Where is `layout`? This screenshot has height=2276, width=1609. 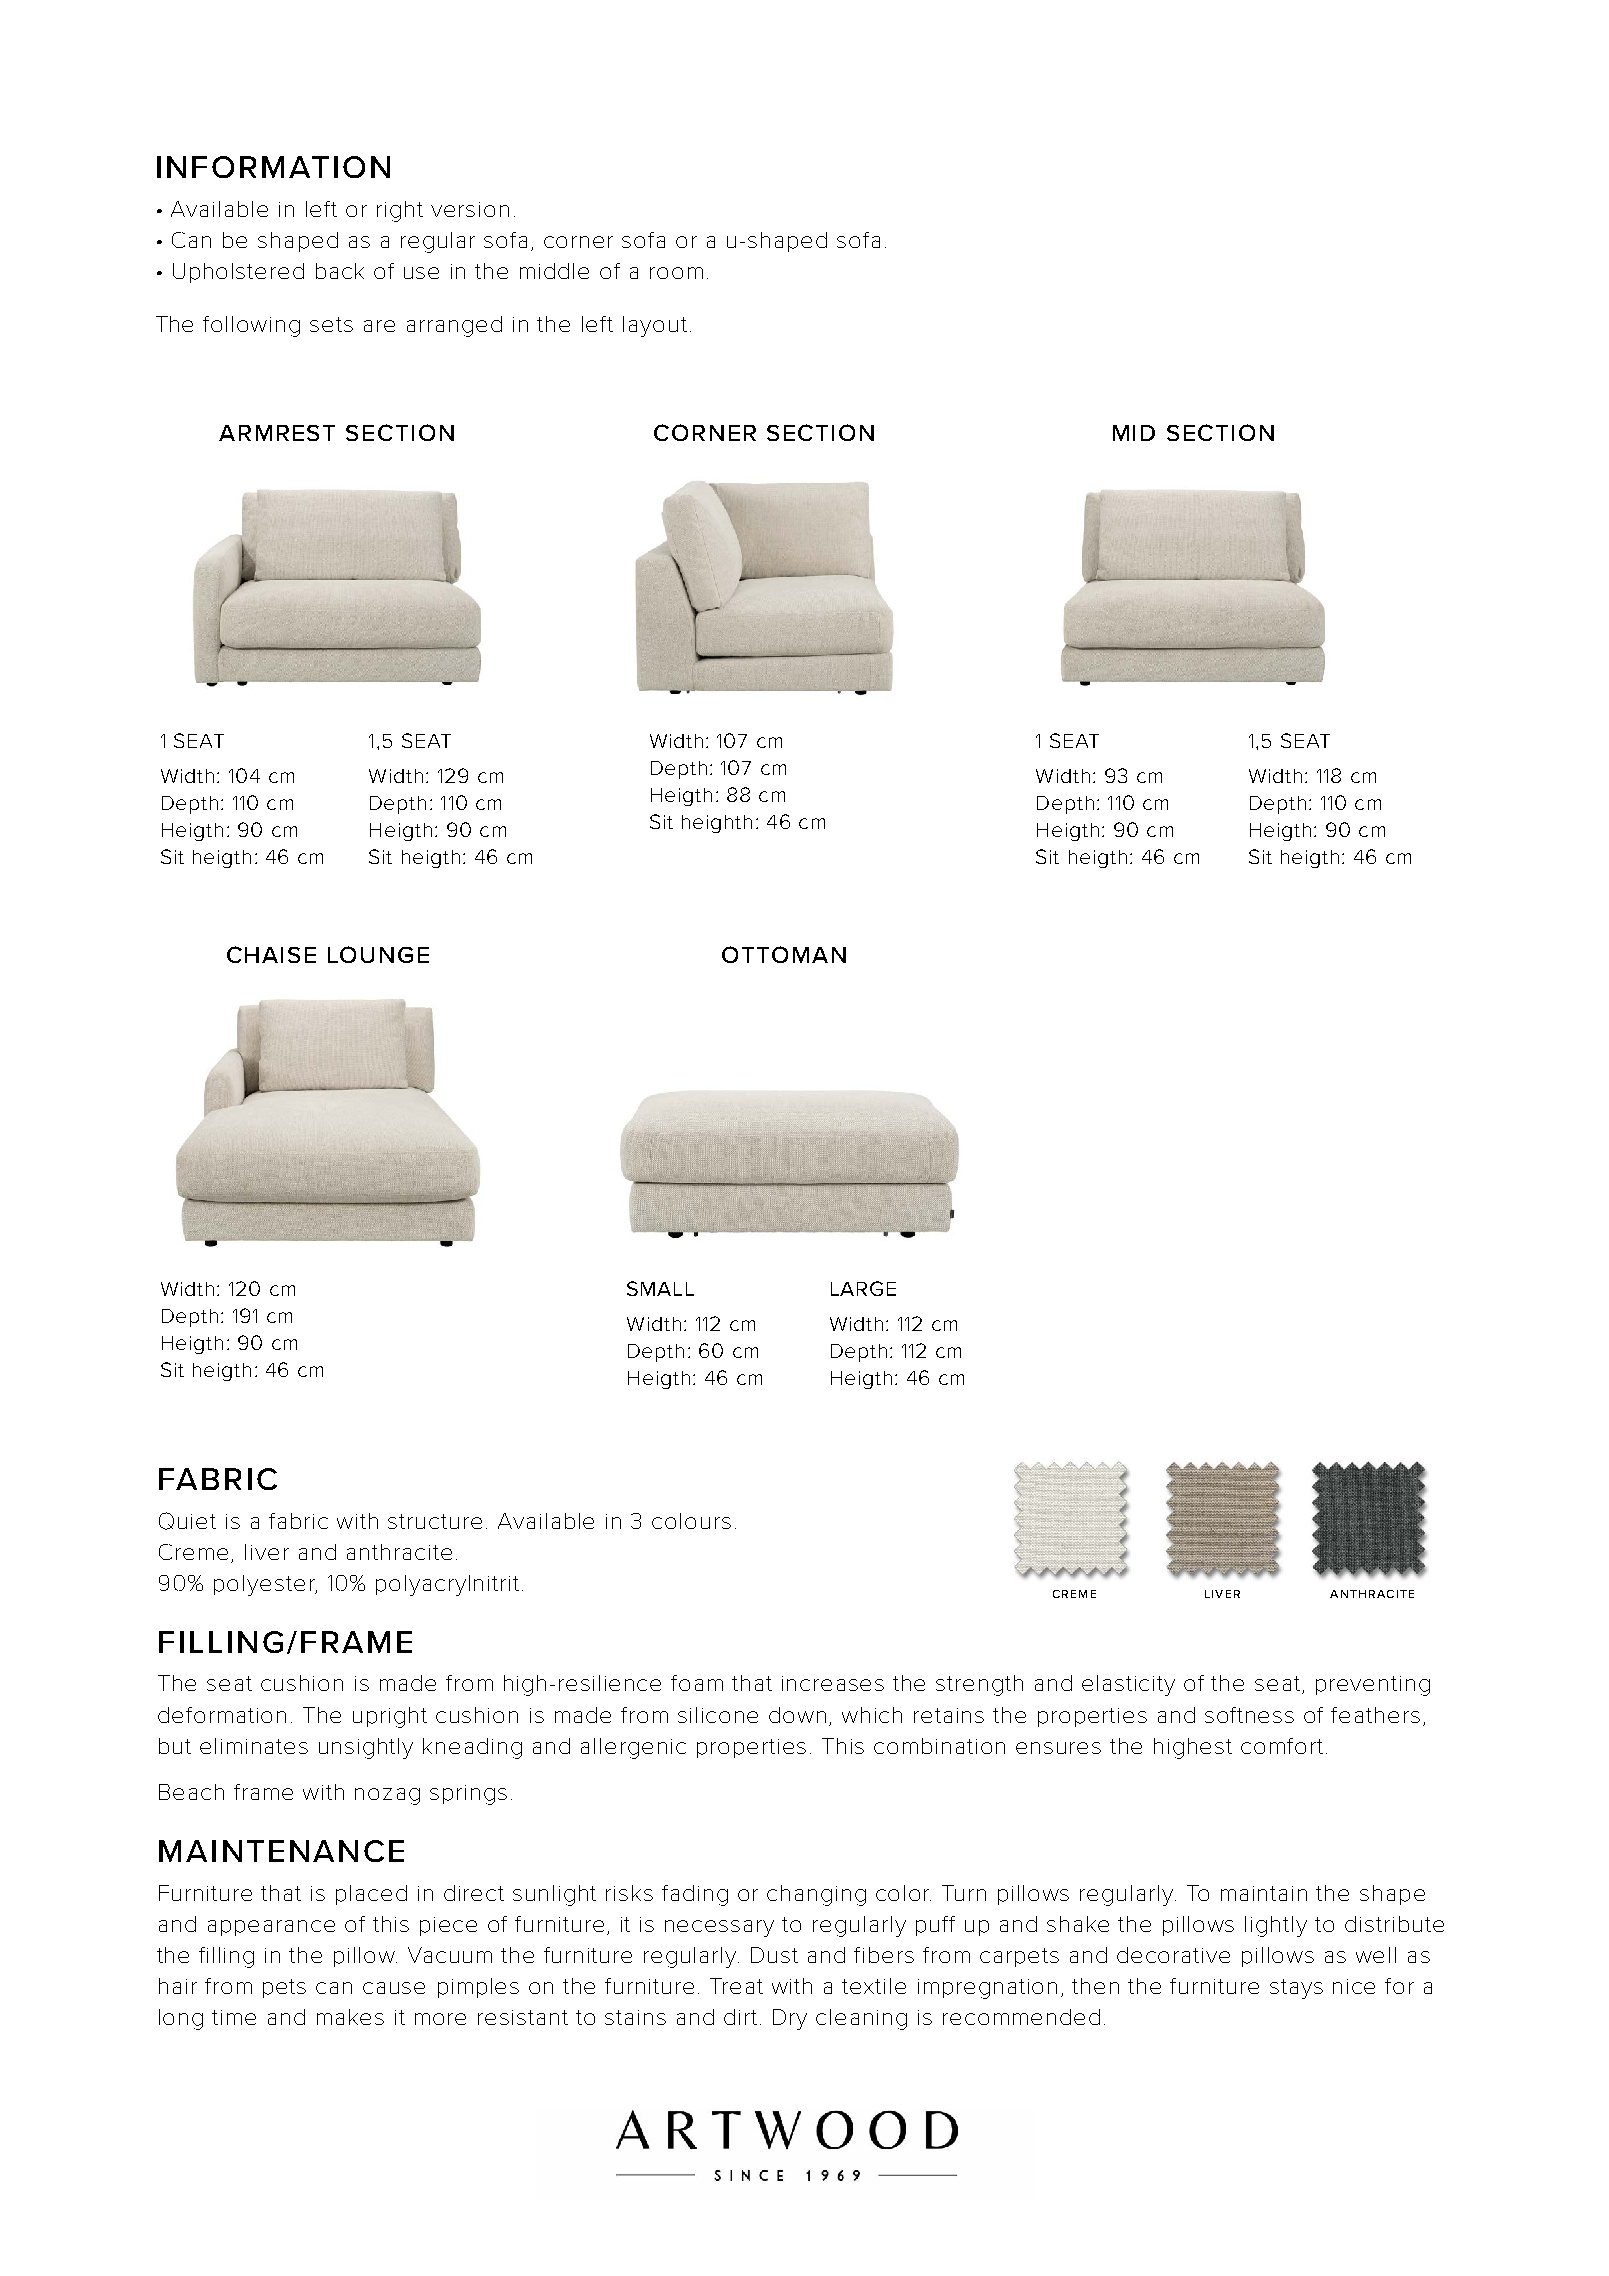 layout is located at coordinates (655, 326).
